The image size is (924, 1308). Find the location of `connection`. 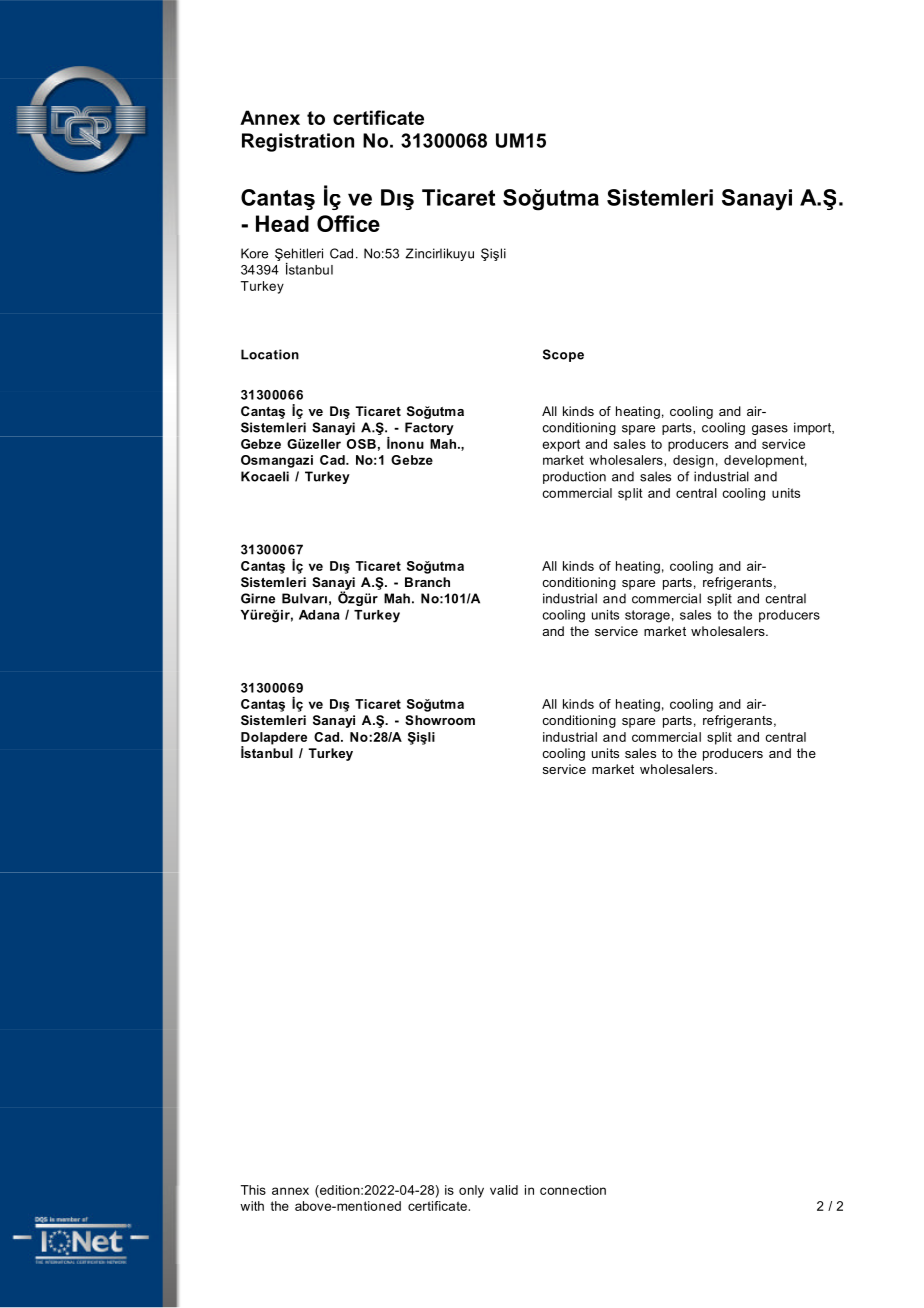

connection is located at coordinates (573, 1190).
